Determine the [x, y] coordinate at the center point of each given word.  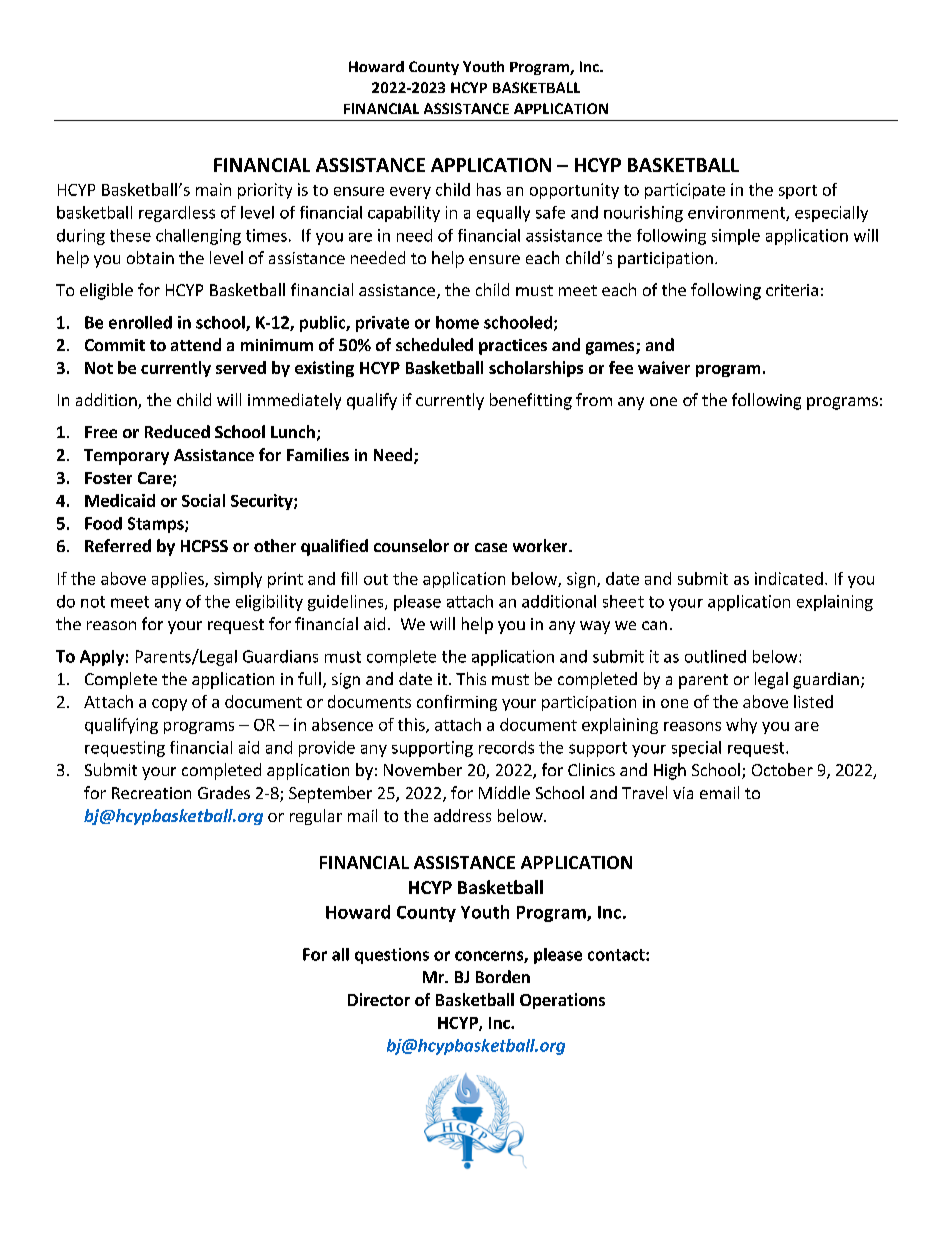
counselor [411, 545]
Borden [503, 976]
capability [404, 214]
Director [379, 999]
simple [736, 237]
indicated [789, 578]
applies [179, 580]
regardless [177, 214]
